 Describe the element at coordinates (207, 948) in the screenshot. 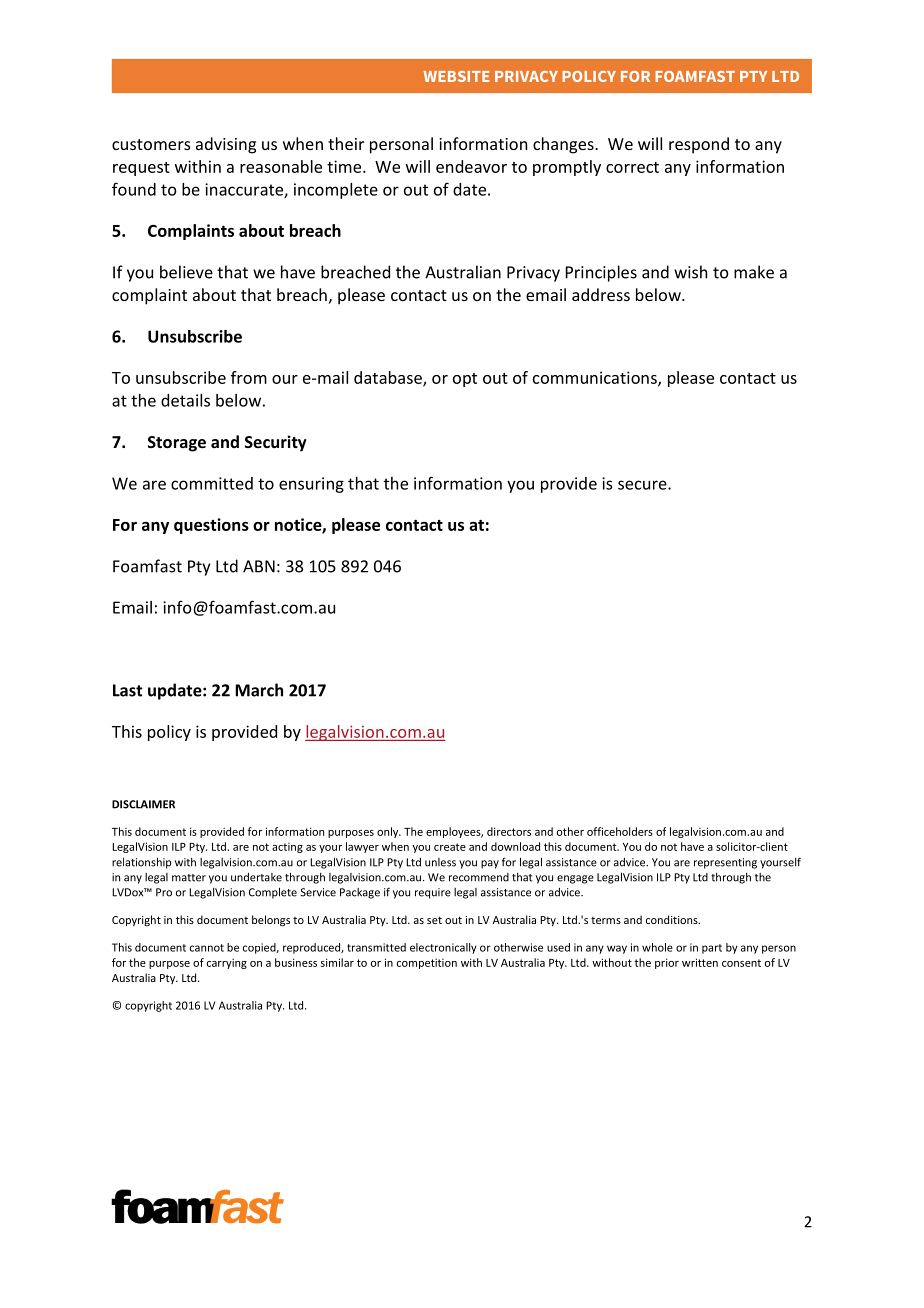

I see `cannot` at that location.
